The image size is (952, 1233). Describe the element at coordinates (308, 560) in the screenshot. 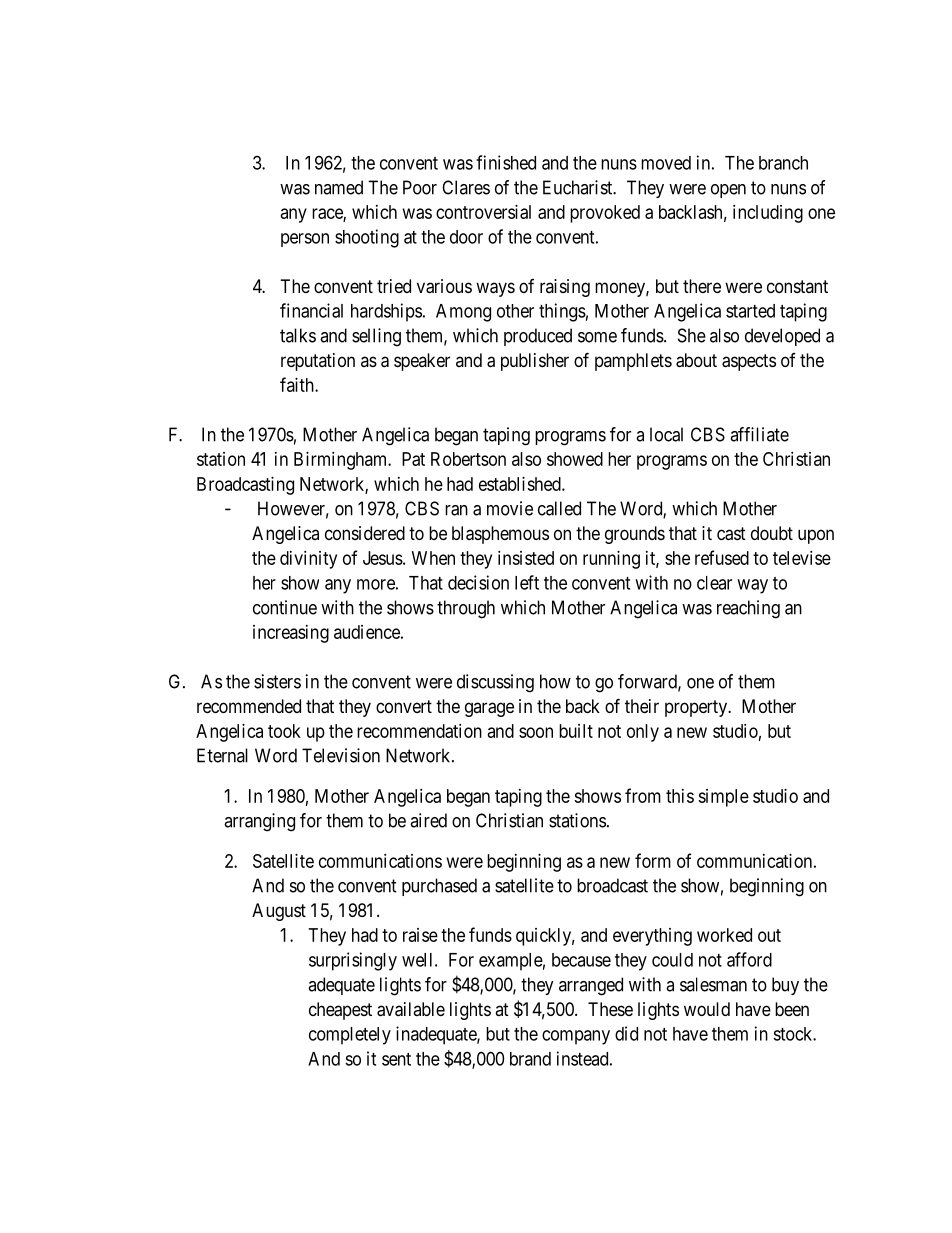

I see `divinity` at that location.
